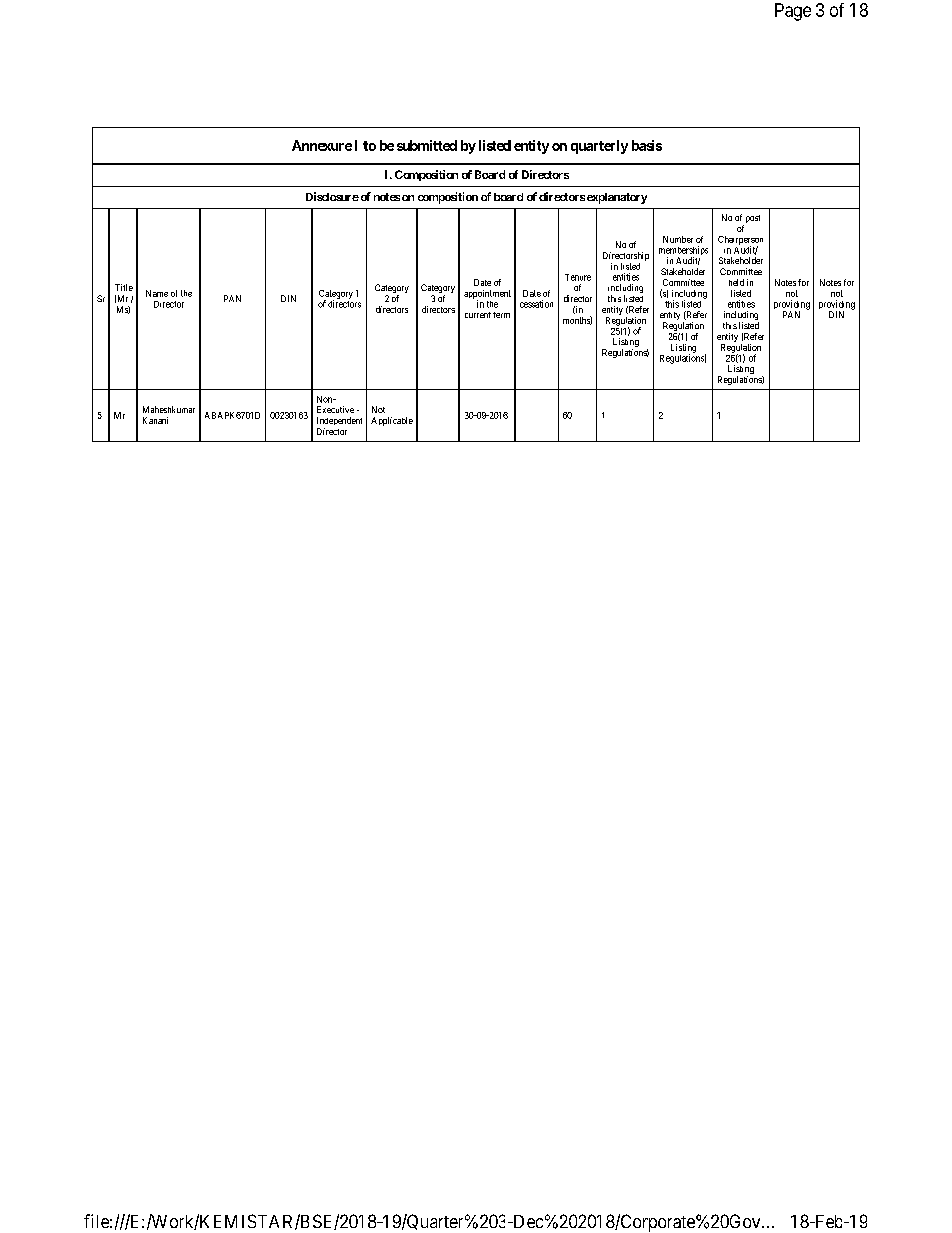  Describe the element at coordinates (617, 198) in the screenshot. I see `explanatory` at that location.
